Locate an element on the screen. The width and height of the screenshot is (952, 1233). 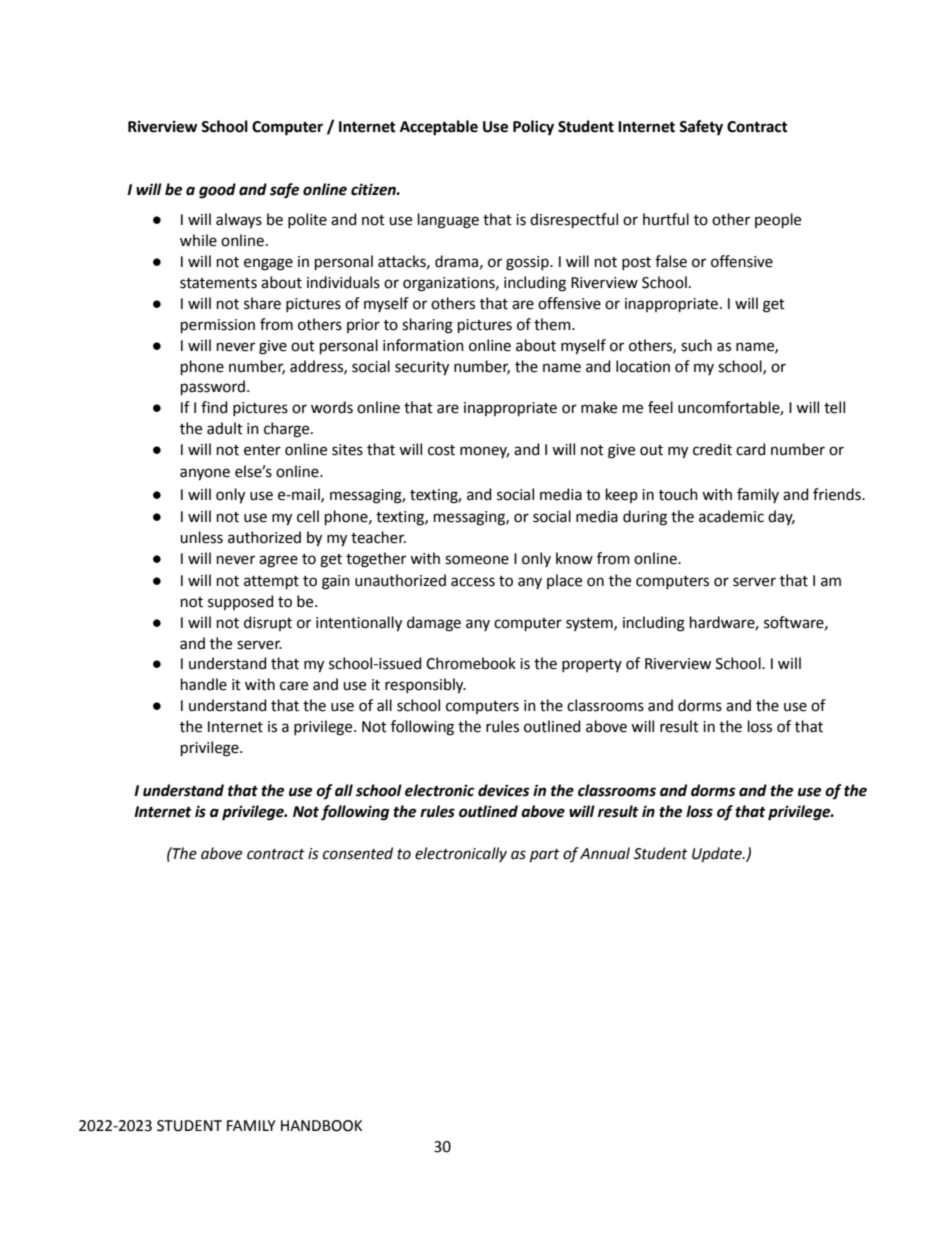
Update is located at coordinates (718, 854).
